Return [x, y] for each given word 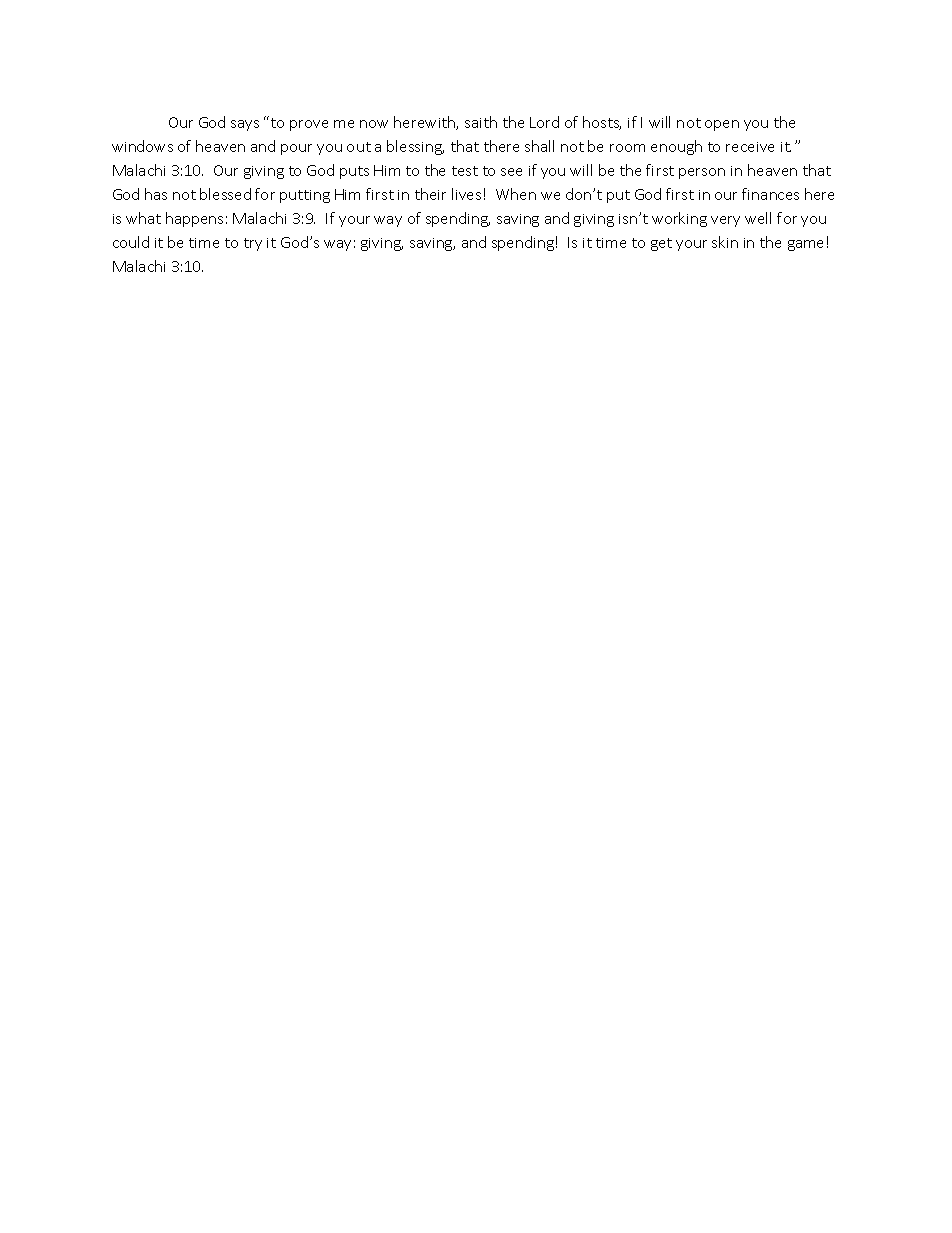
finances [770, 194]
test [465, 171]
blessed [225, 194]
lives [466, 194]
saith [481, 122]
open [722, 125]
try [253, 244]
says [245, 125]
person [702, 173]
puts [354, 172]
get [661, 244]
